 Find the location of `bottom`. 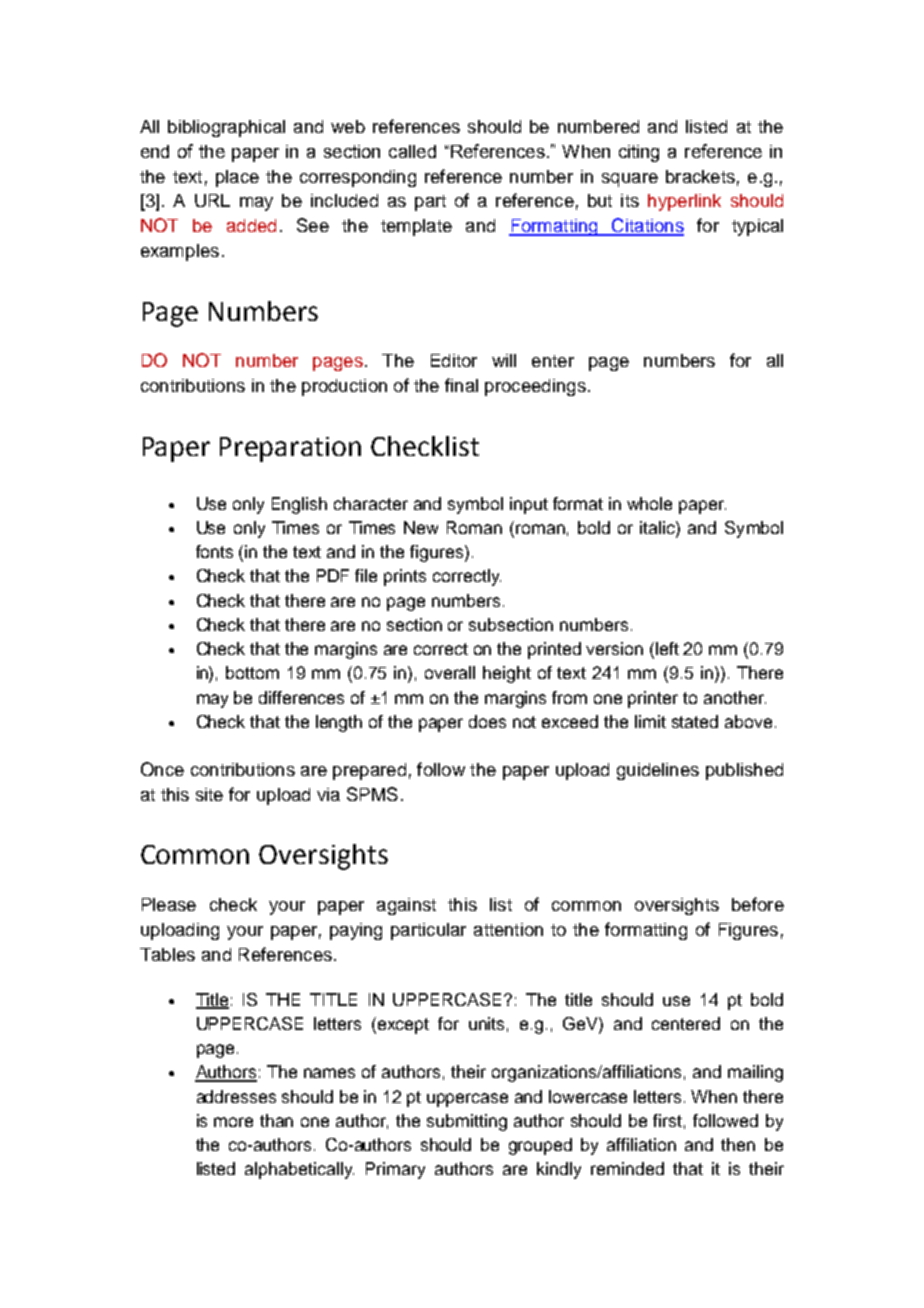

bottom is located at coordinates (252, 672).
